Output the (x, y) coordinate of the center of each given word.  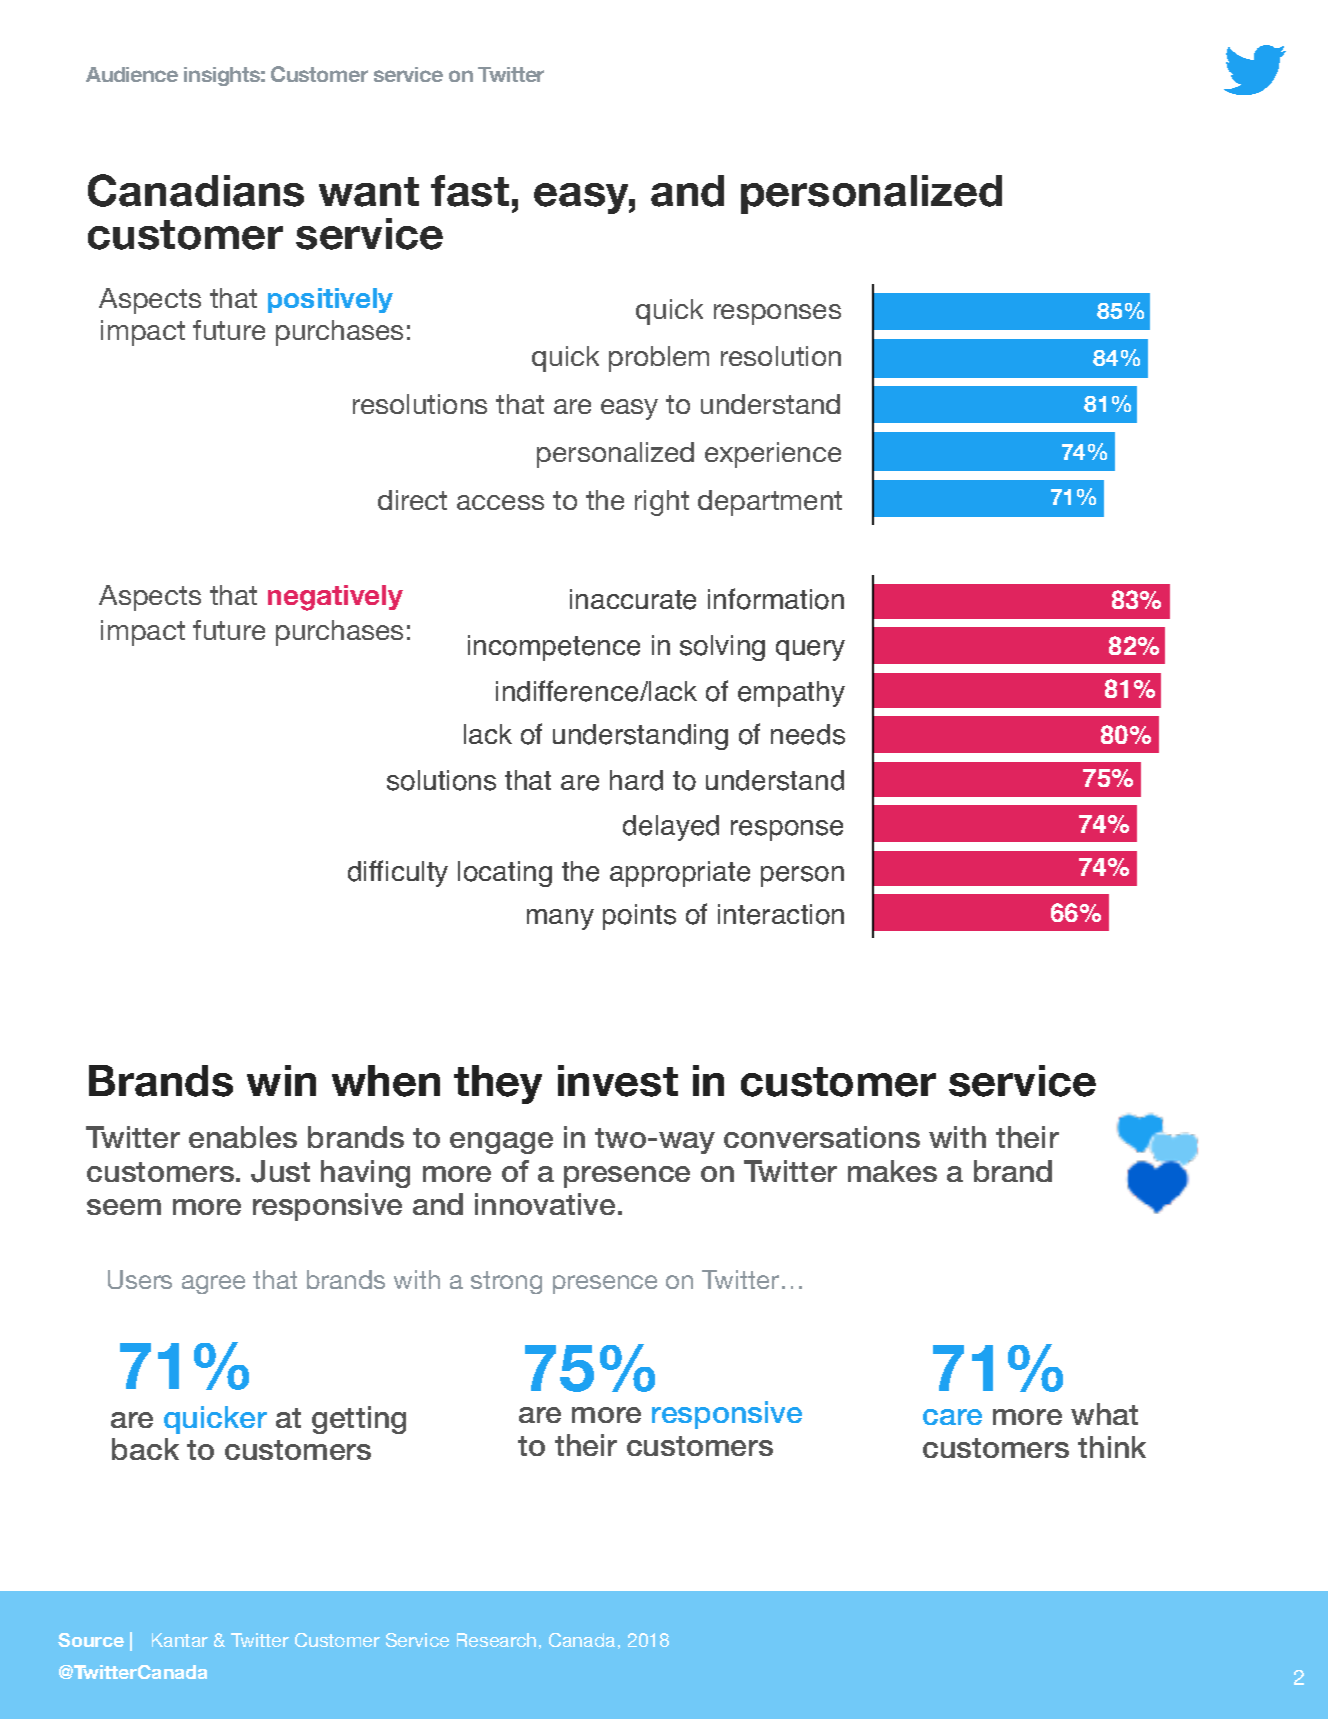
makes (892, 1171)
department (770, 503)
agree (213, 1284)
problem (659, 359)
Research (496, 1640)
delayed (671, 828)
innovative (545, 1204)
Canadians (196, 190)
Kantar (180, 1640)
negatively (335, 598)
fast (470, 191)
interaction (781, 914)
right (662, 503)
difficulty (398, 873)
